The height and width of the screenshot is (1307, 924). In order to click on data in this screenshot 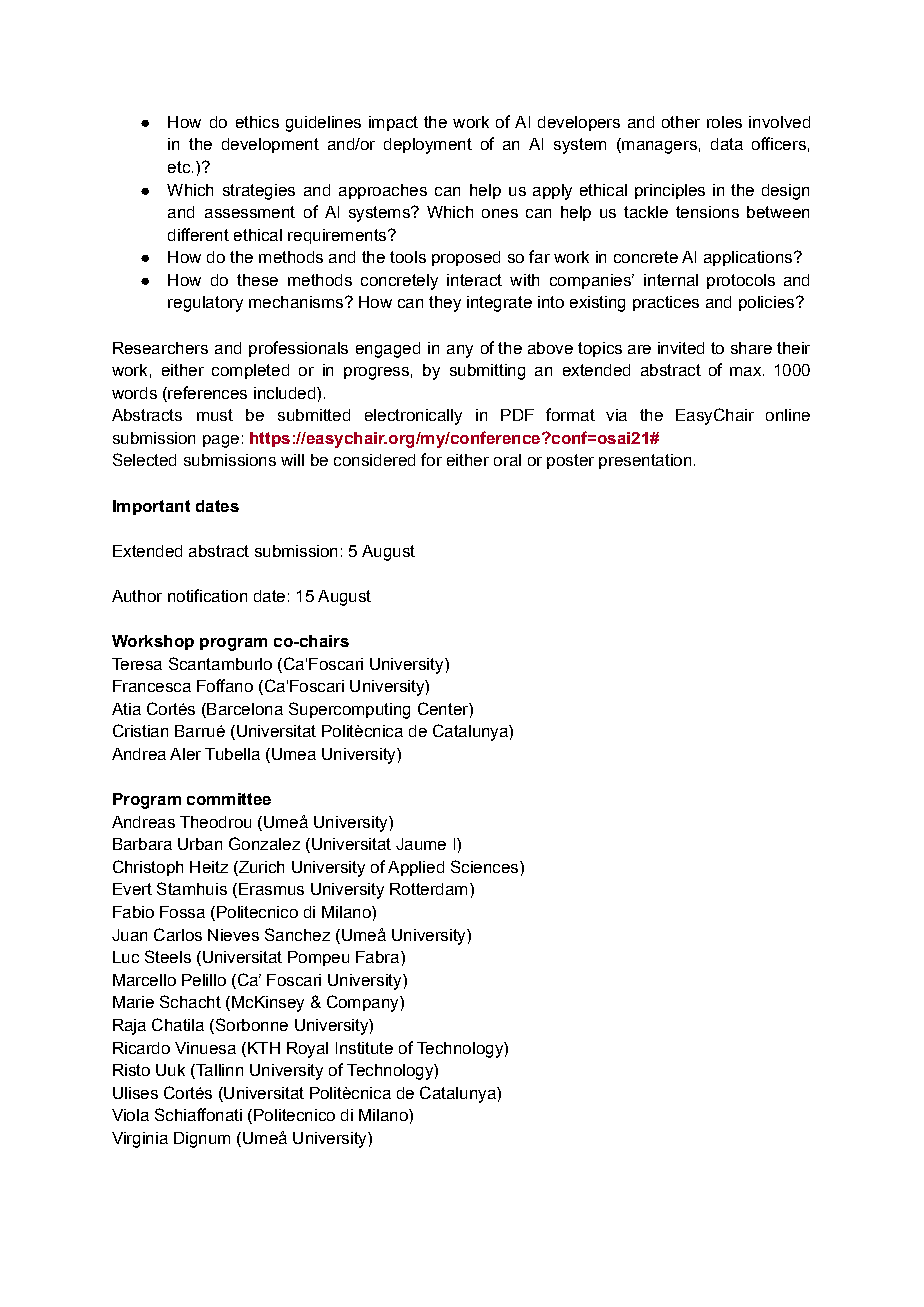, I will do `click(727, 144)`.
